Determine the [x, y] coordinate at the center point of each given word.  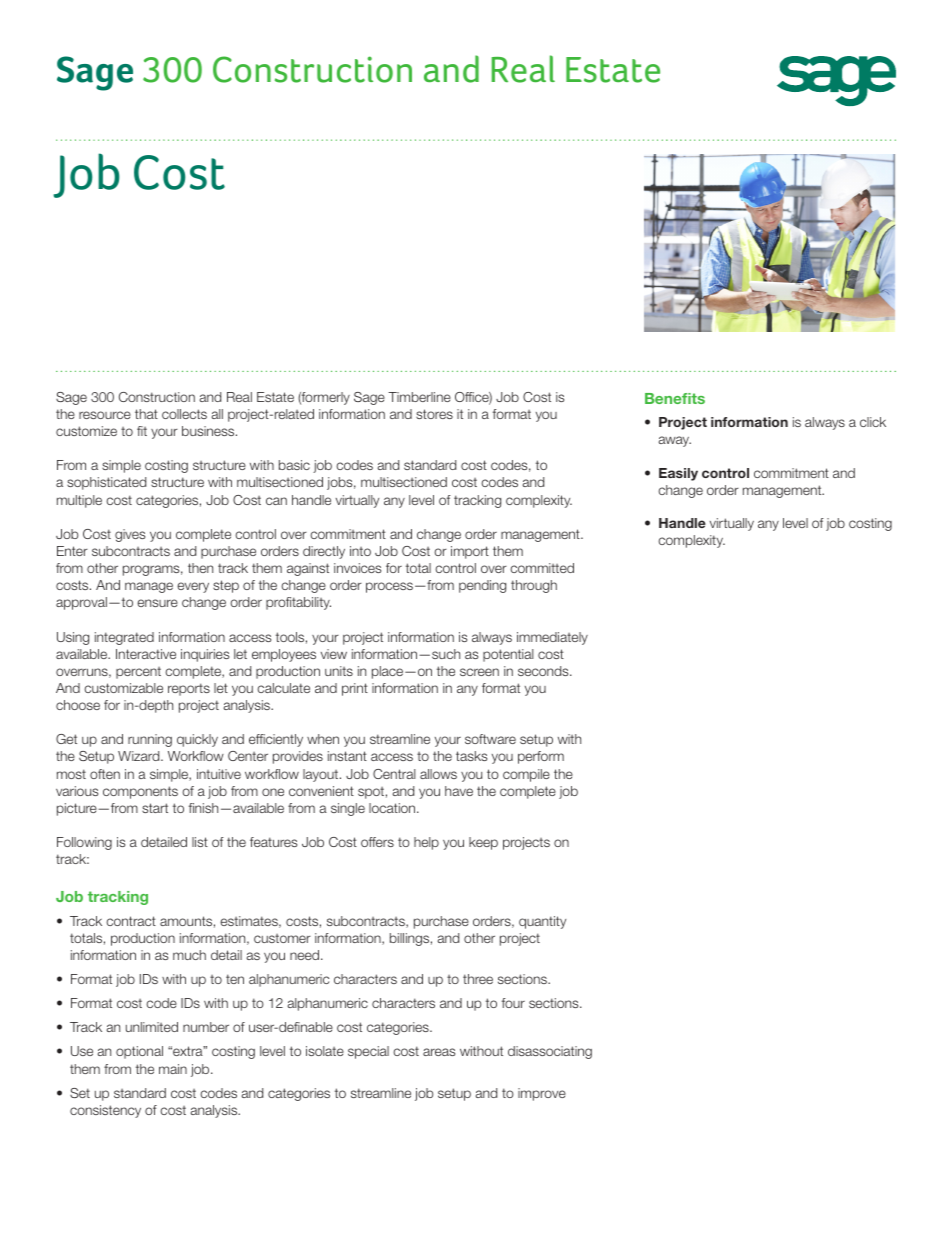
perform [541, 757]
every [193, 587]
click [873, 422]
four [513, 1003]
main [173, 1069]
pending [482, 586]
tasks [471, 756]
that [146, 414]
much [189, 955]
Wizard [140, 756]
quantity [542, 922]
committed [542, 568]
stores [434, 414]
